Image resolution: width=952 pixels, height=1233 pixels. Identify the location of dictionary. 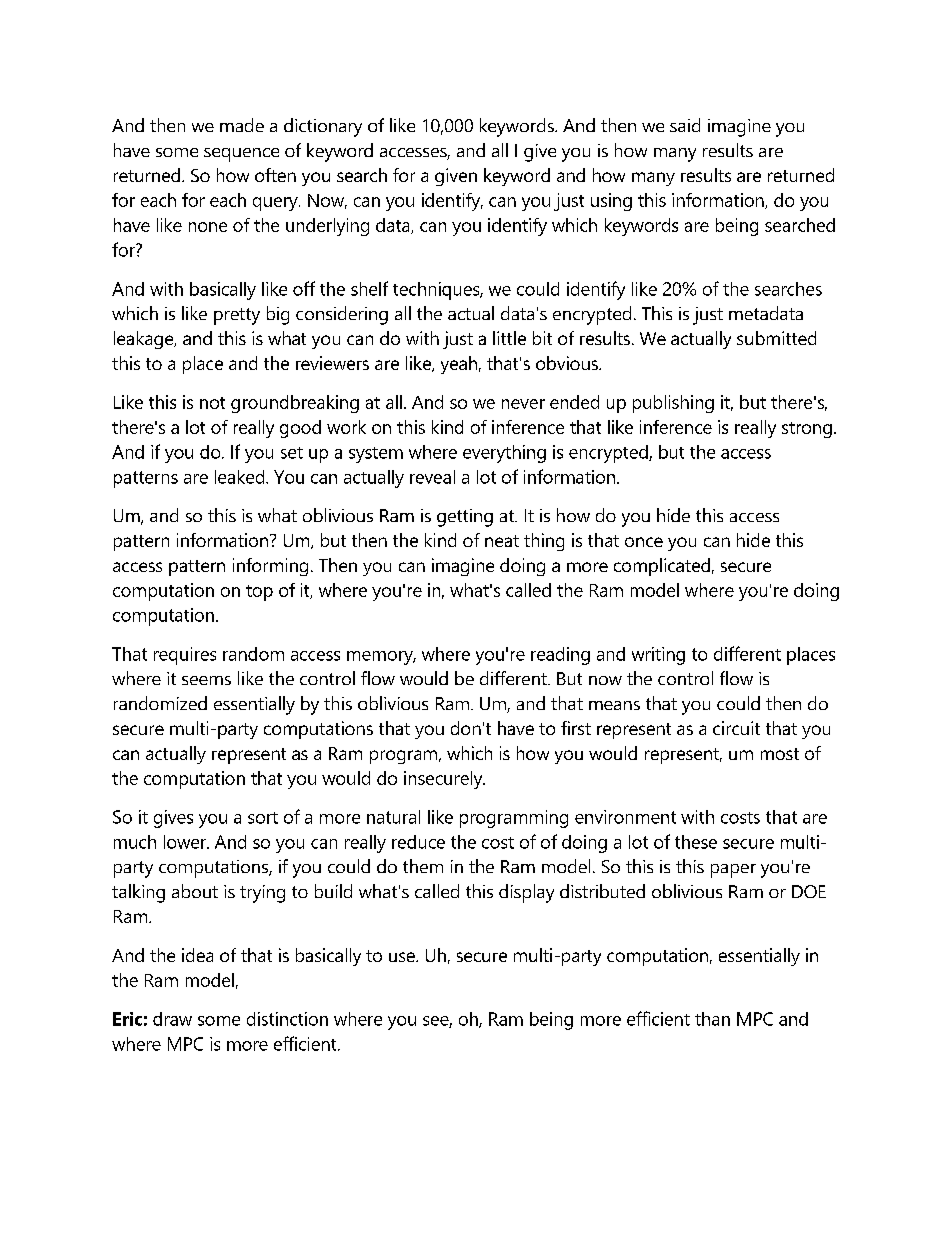
(323, 127).
